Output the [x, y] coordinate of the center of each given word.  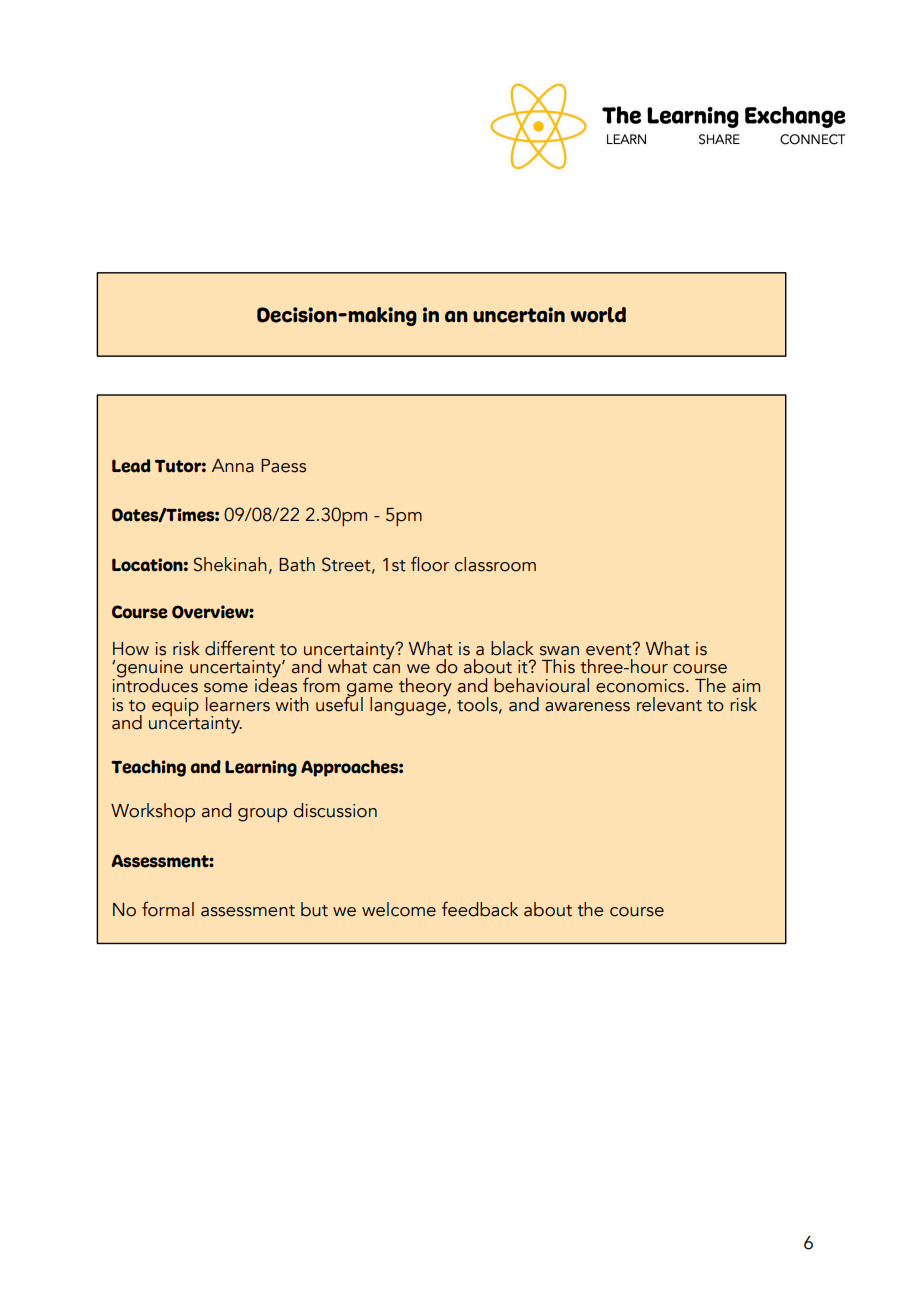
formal [168, 909]
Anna [233, 466]
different [240, 648]
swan [559, 651]
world [598, 315]
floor [430, 564]
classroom [495, 564]
